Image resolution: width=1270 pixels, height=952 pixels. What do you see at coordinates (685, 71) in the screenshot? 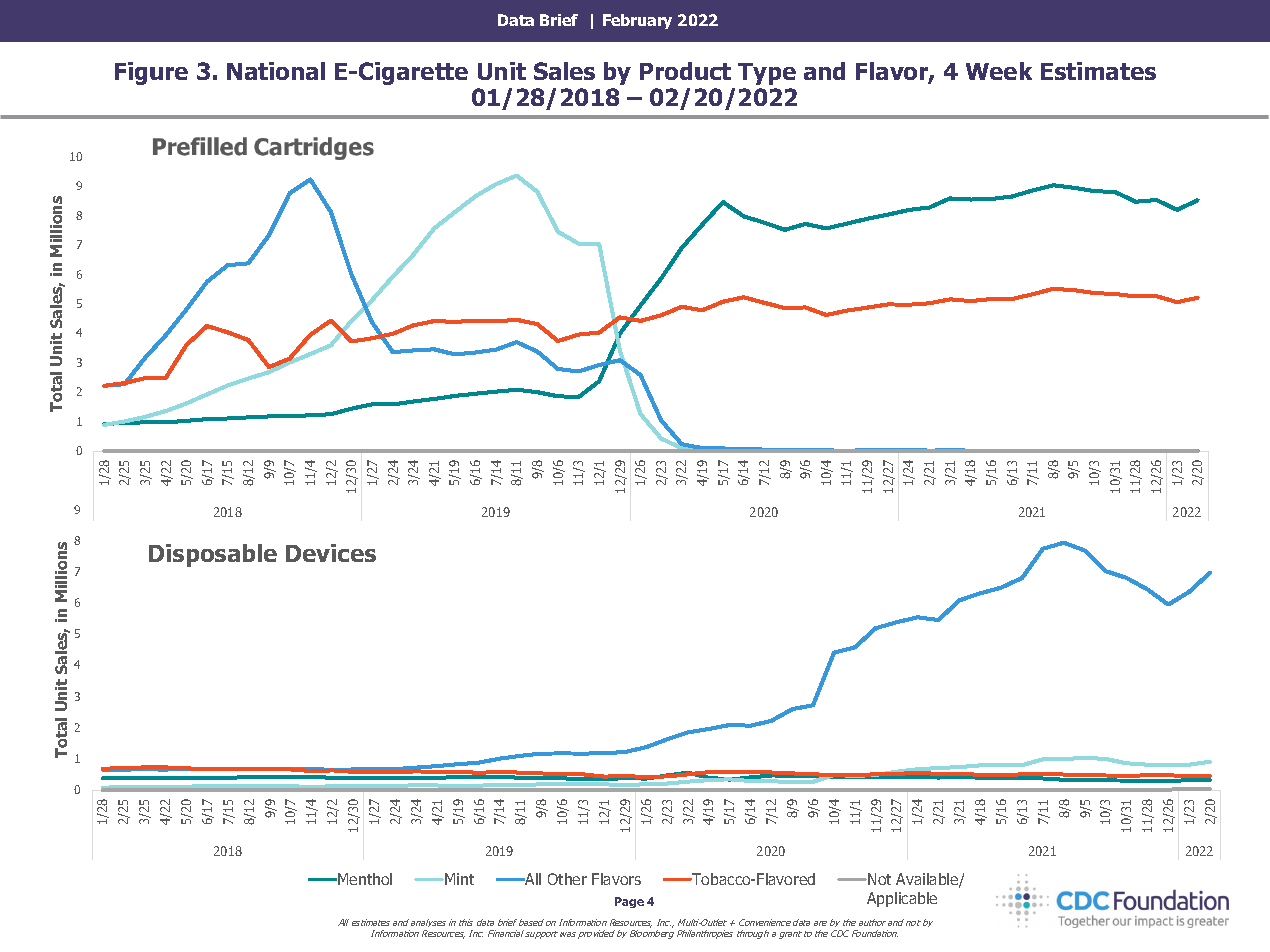
I see `Product` at bounding box center [685, 71].
